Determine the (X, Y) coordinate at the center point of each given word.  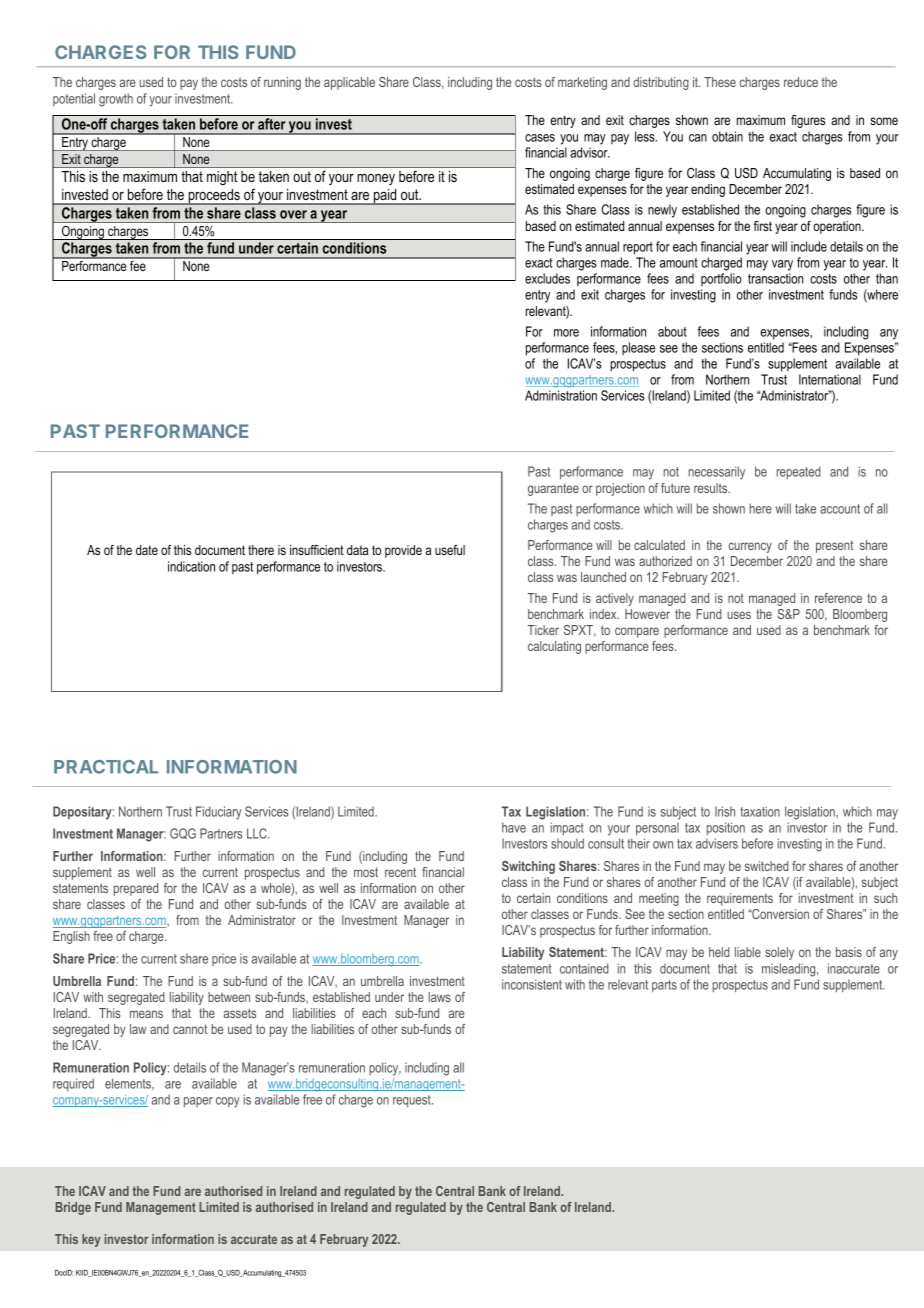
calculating (554, 647)
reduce (801, 82)
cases (540, 138)
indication (191, 566)
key (91, 1240)
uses (739, 615)
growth (116, 100)
